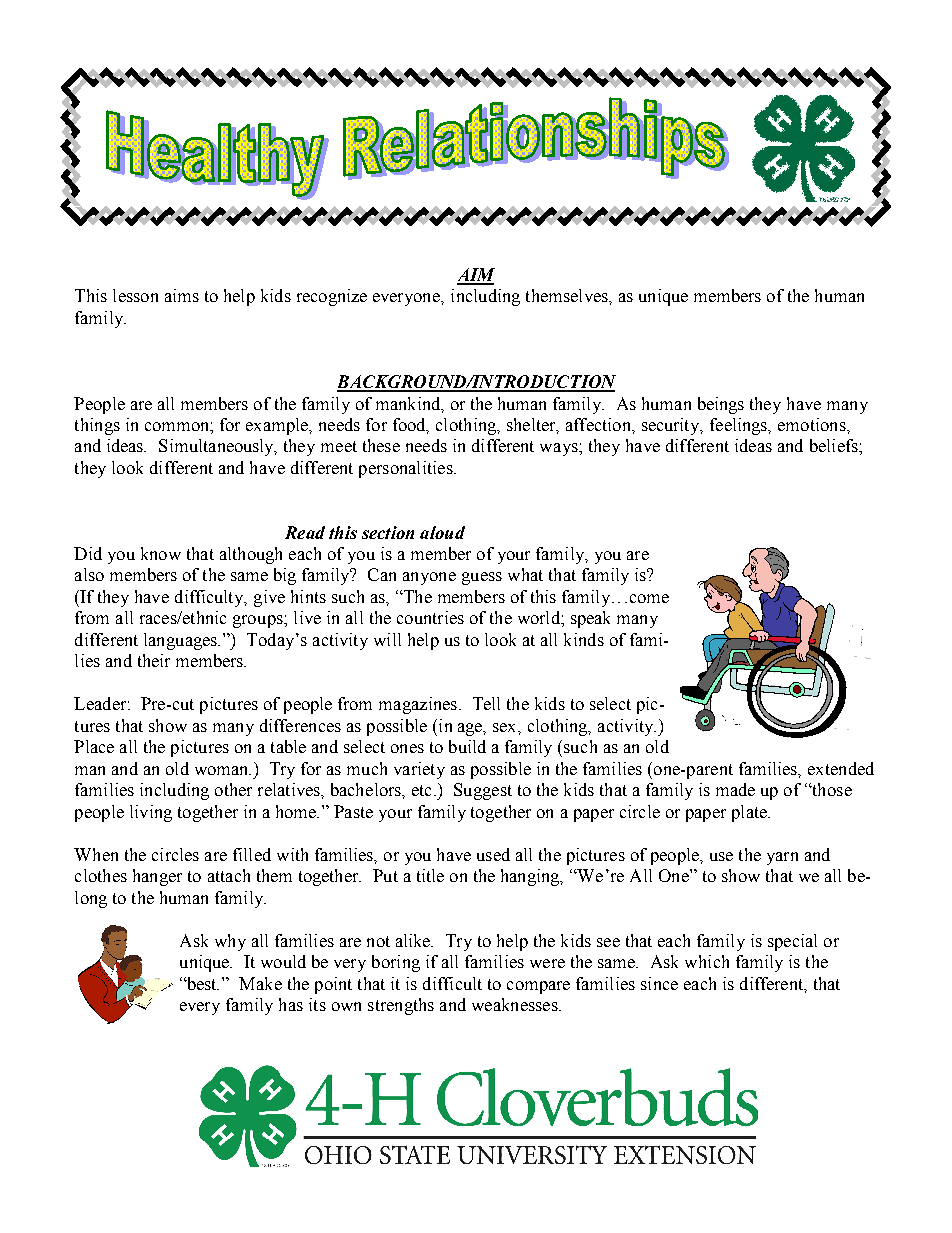  I want to click on know, so click(161, 553).
